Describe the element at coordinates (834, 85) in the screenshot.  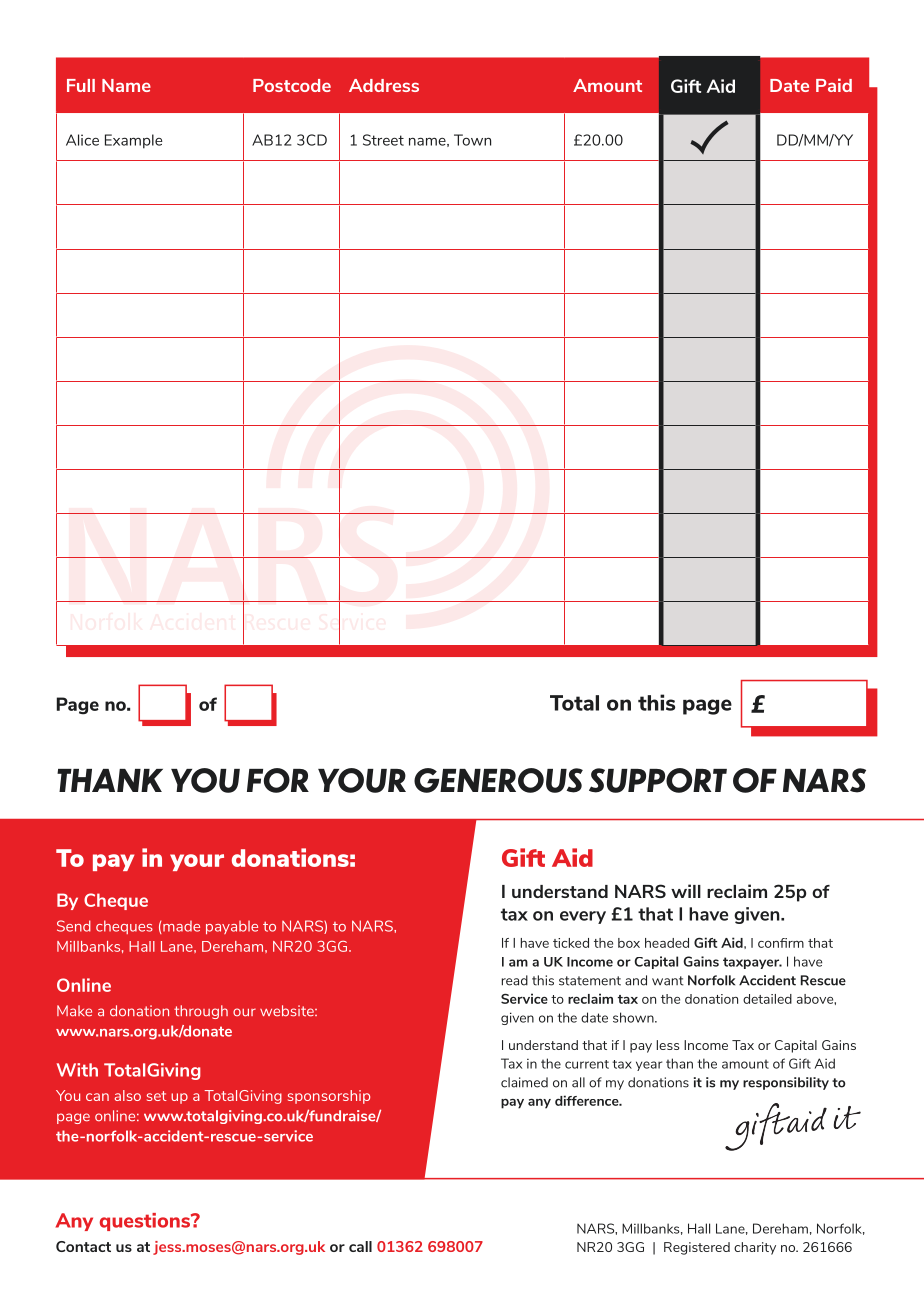
I see `Paid` at that location.
